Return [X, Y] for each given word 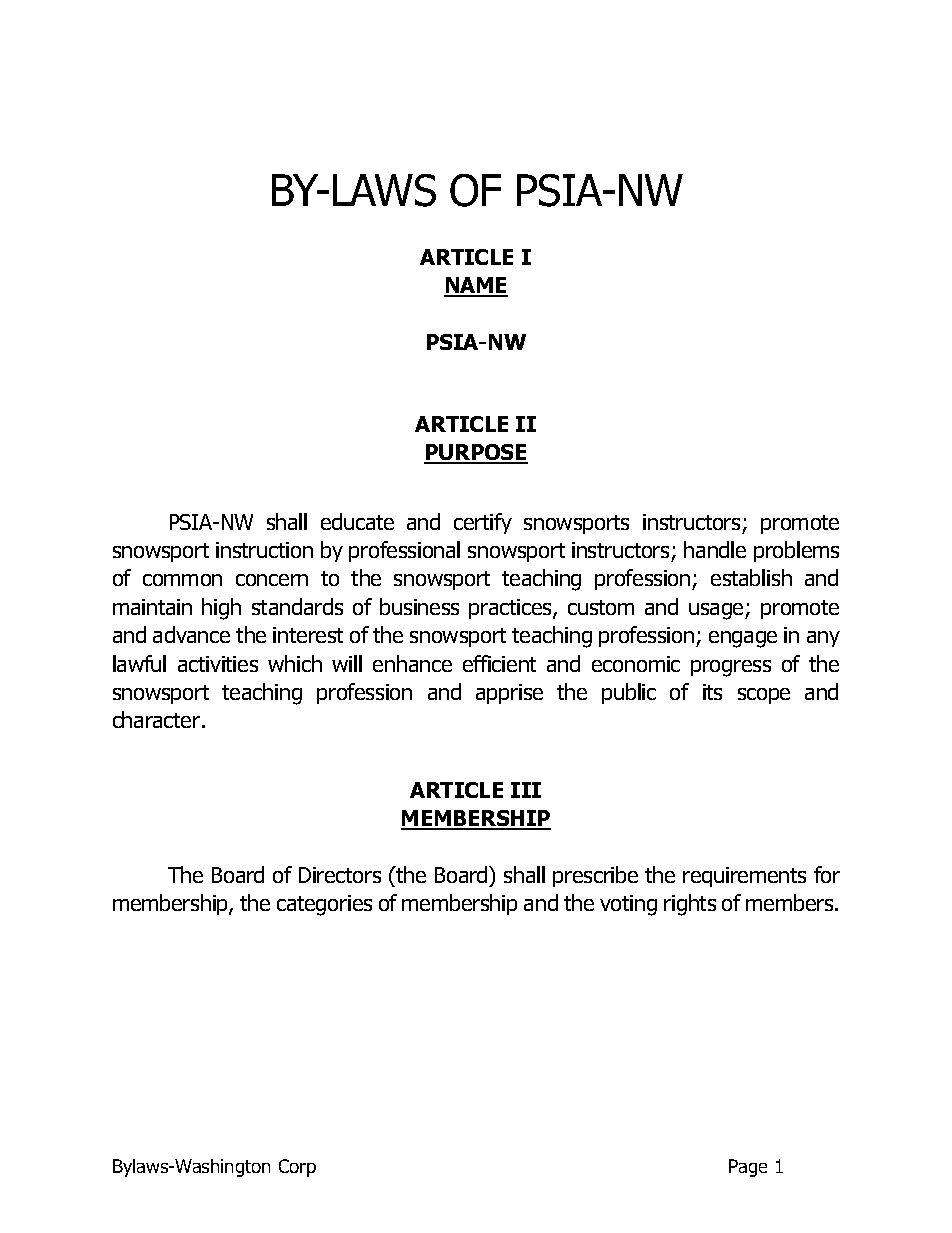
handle [715, 549]
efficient [499, 663]
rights [690, 905]
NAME [476, 286]
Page [748, 1168]
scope [764, 696]
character [158, 719]
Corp [297, 1168]
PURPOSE [476, 454]
